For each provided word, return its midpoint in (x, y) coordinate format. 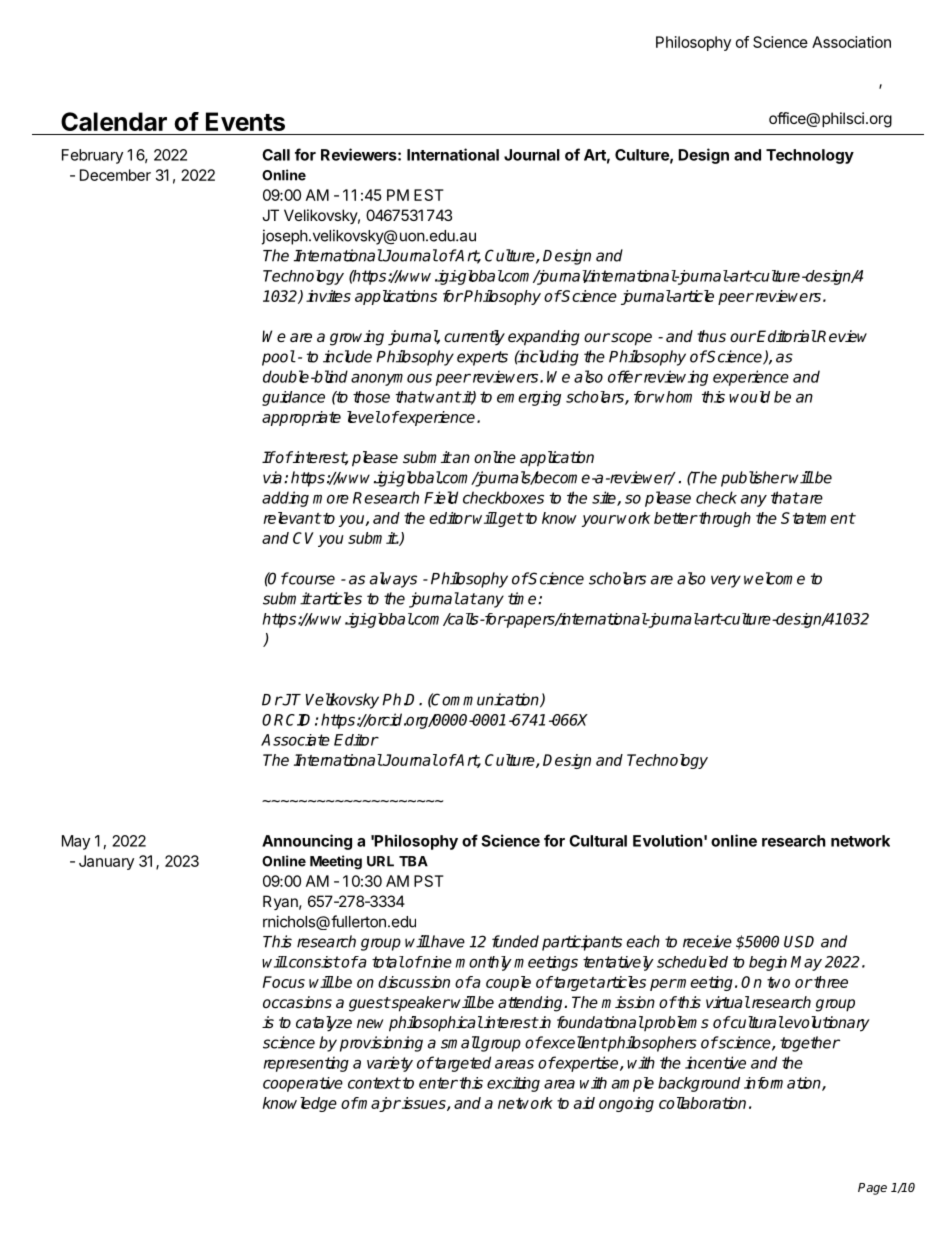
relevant (292, 518)
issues (424, 1104)
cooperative (303, 1084)
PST (429, 881)
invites (328, 296)
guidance (293, 398)
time (523, 598)
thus (711, 336)
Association (851, 42)
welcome (774, 578)
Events (245, 121)
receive (707, 941)
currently (474, 338)
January (106, 862)
